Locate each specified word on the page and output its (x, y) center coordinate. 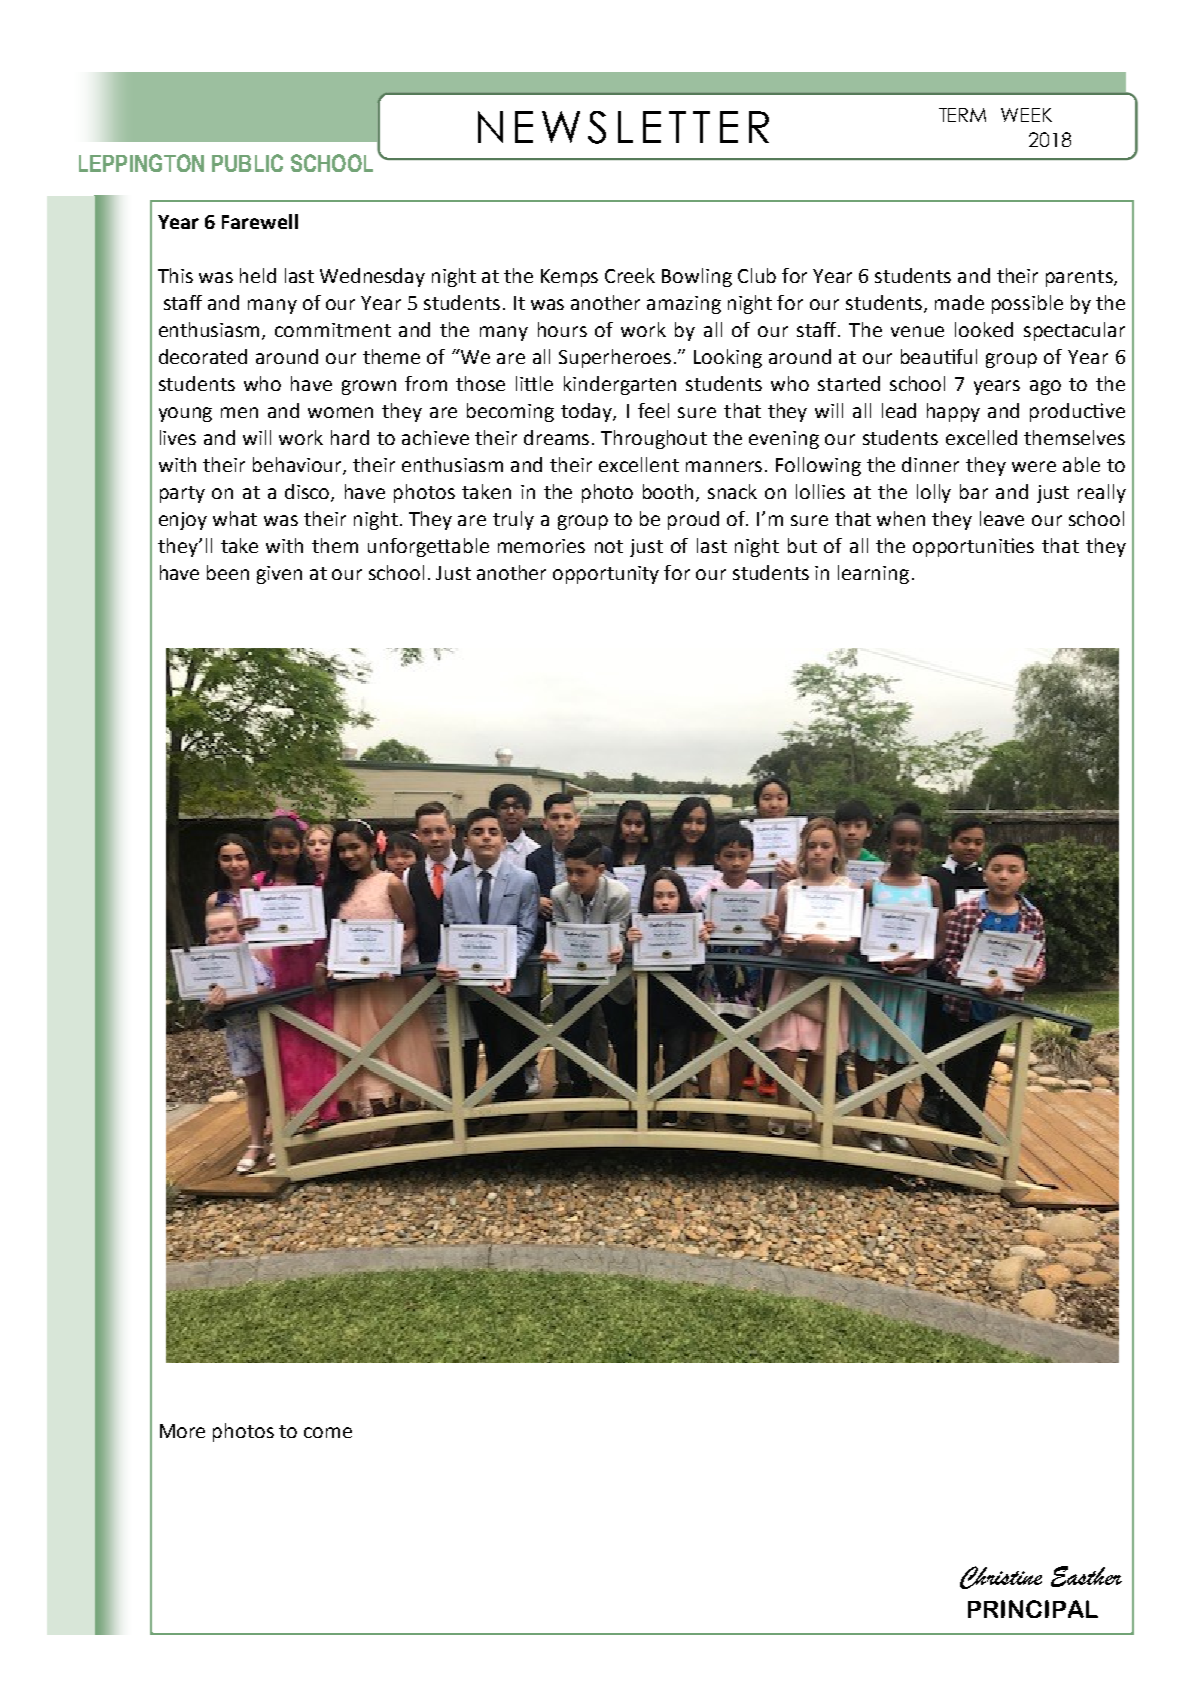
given (279, 575)
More (182, 1431)
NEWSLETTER (623, 127)
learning (873, 574)
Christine (1001, 1577)
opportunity (606, 575)
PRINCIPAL (1033, 1609)
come (328, 1432)
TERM (962, 115)
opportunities (973, 547)
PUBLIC (247, 163)
